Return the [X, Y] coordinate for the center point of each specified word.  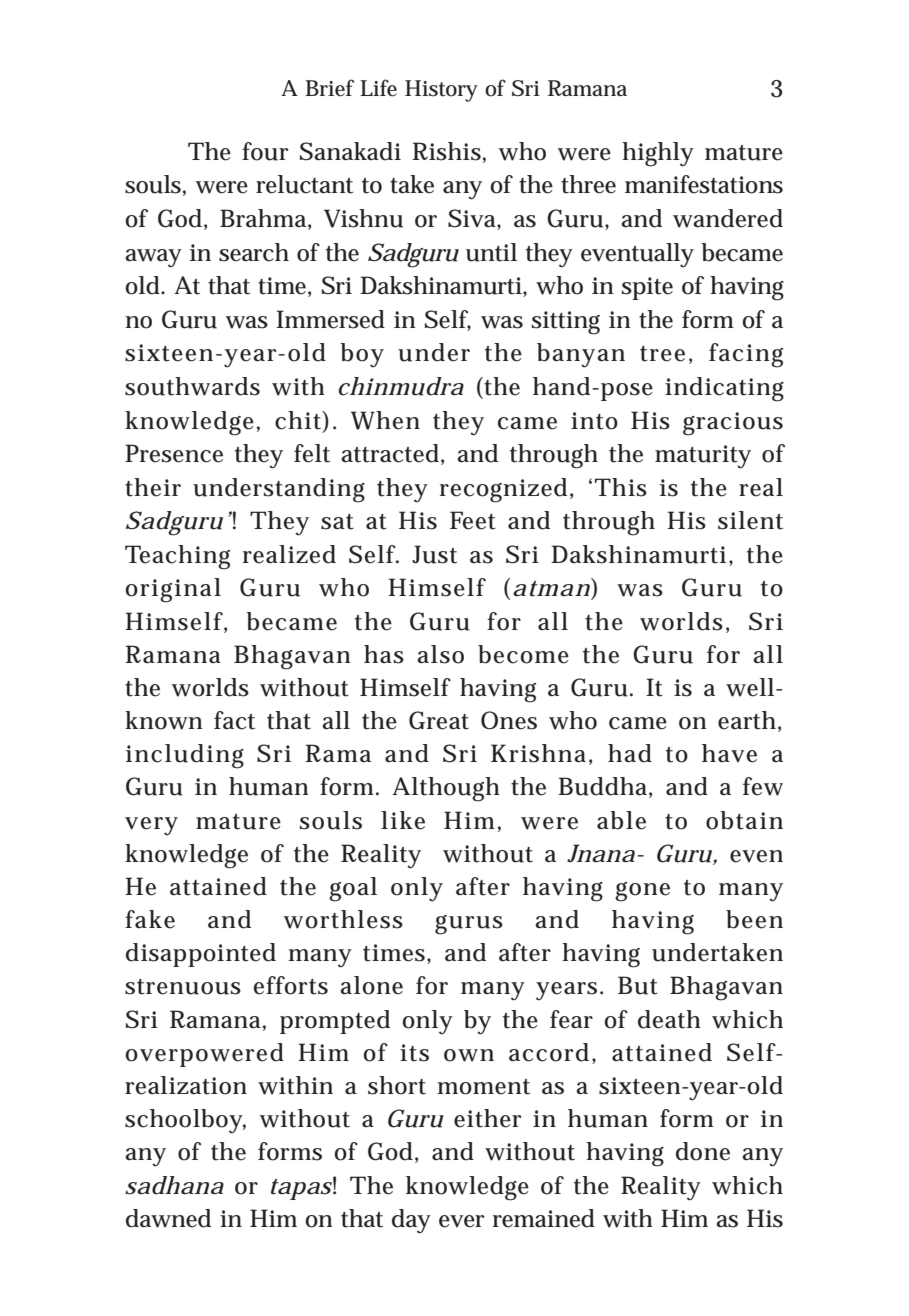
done [703, 1151]
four [265, 151]
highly [658, 154]
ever [461, 1221]
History [441, 91]
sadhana [174, 1185]
